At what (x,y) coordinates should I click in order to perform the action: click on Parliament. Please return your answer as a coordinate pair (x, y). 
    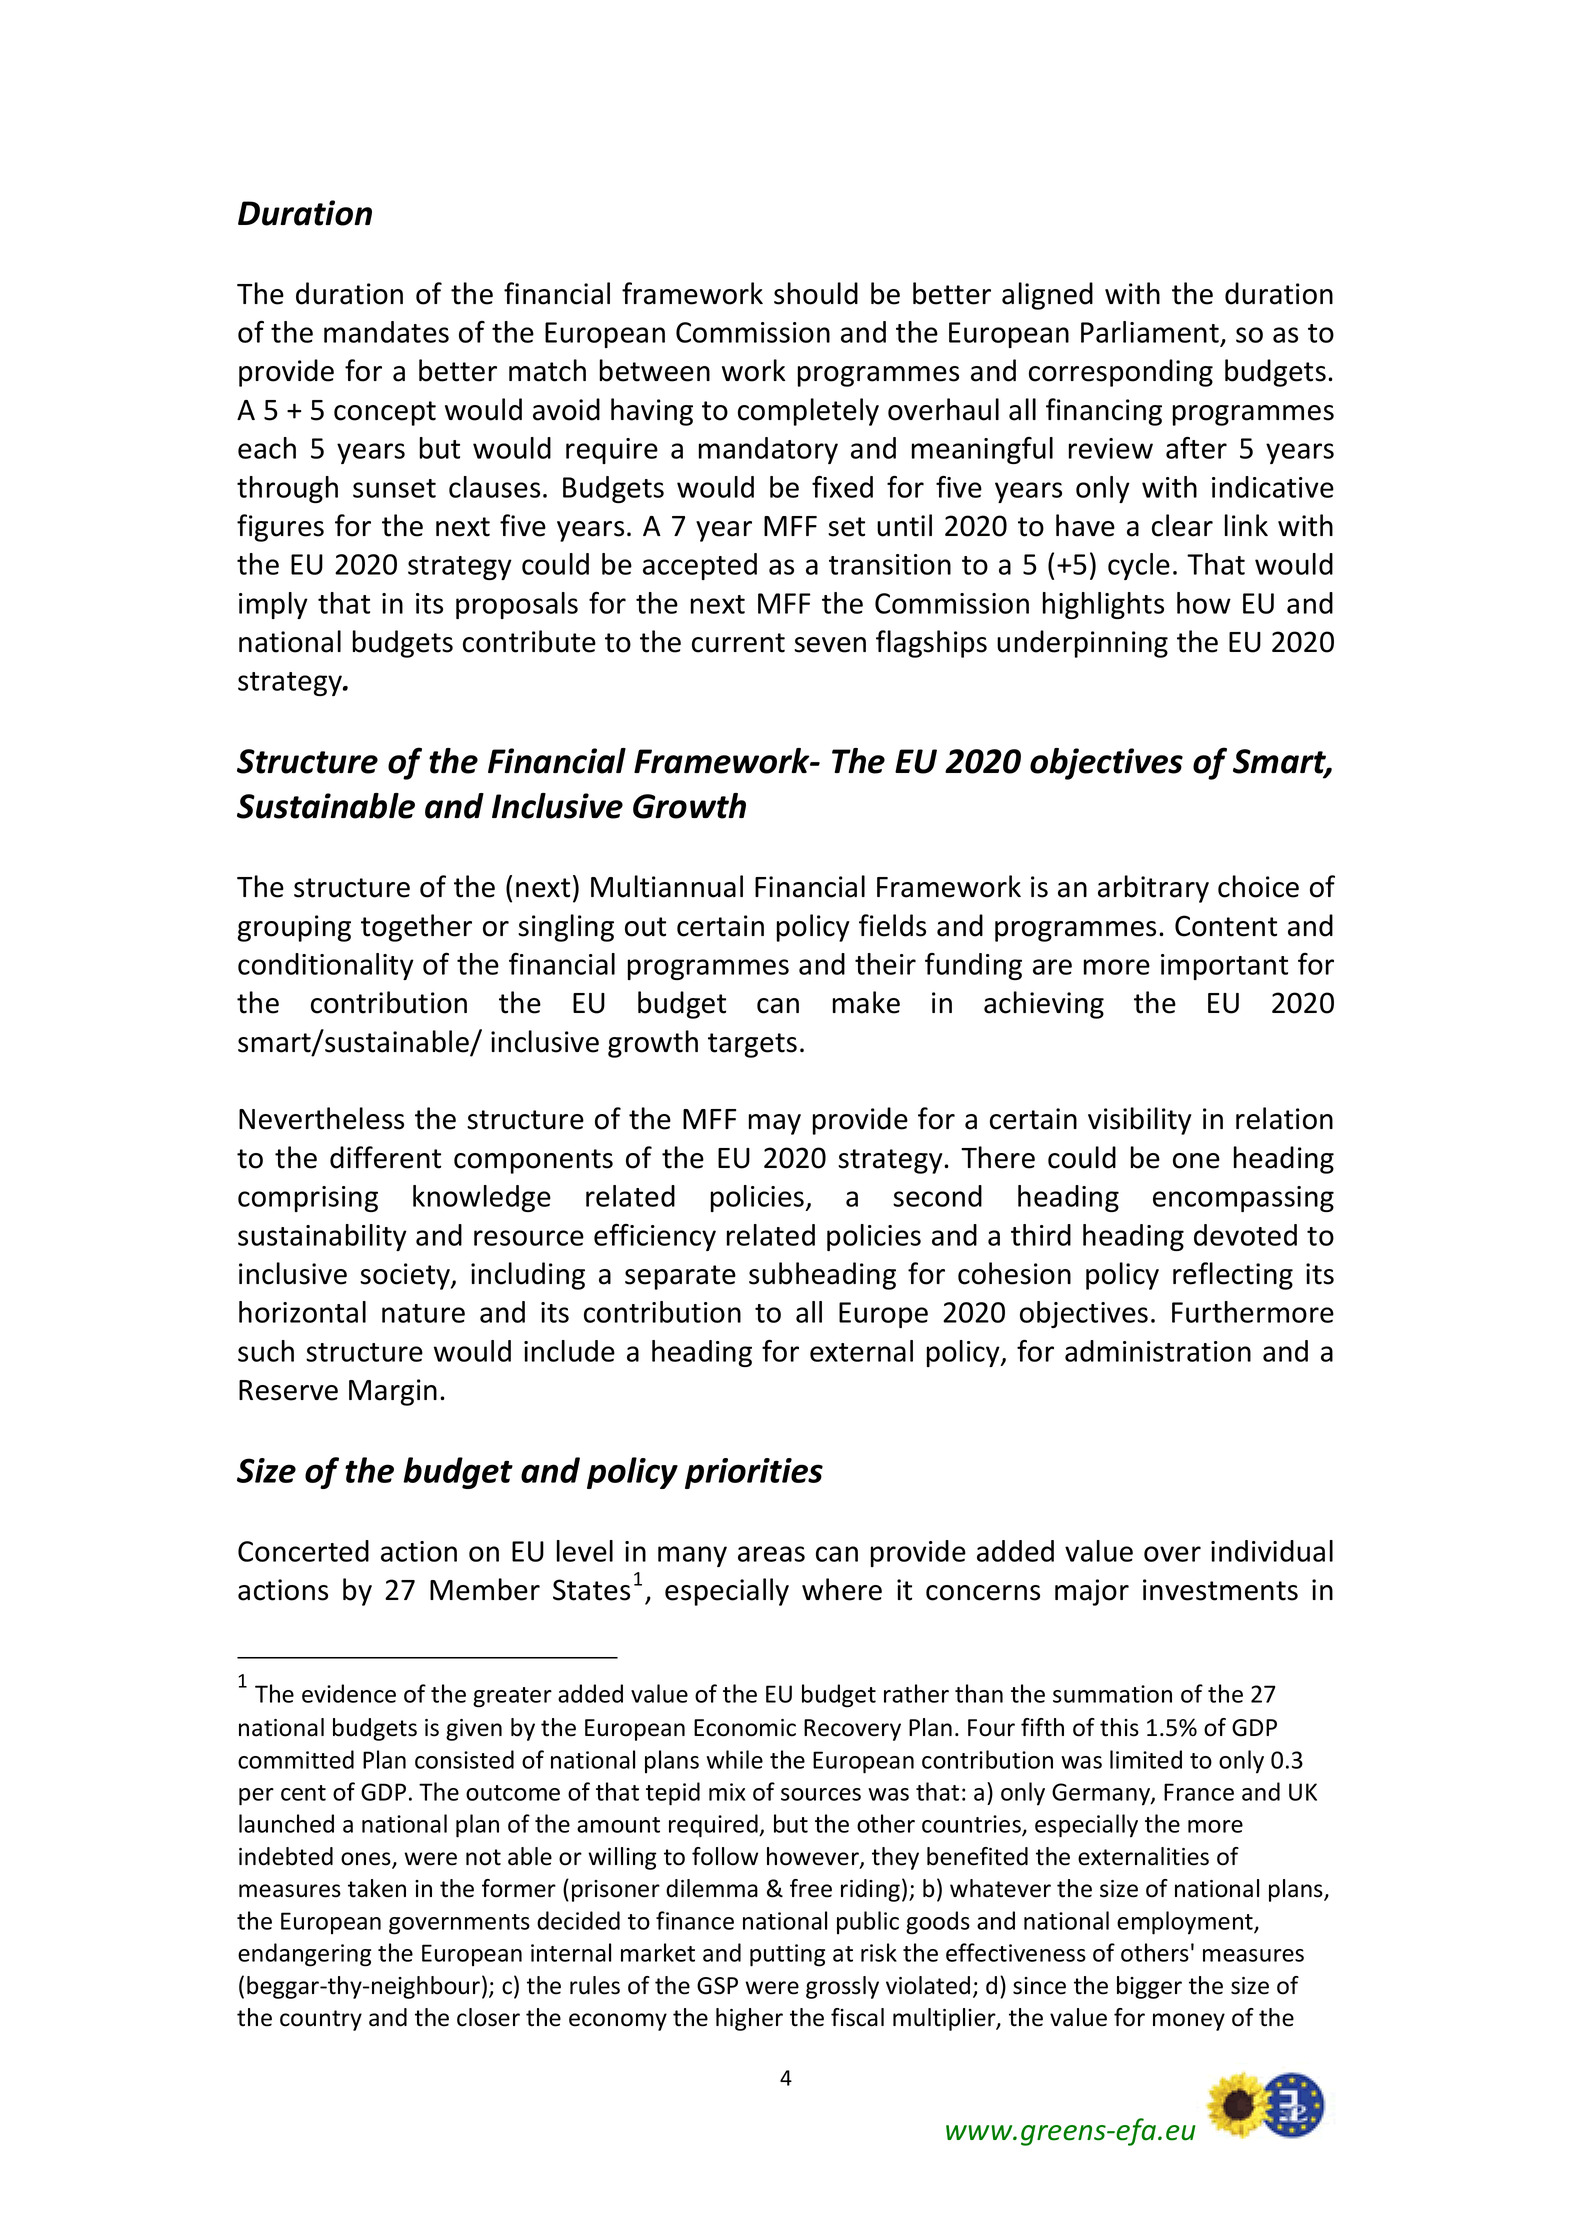
    Looking at the image, I should click on (1151, 333).
